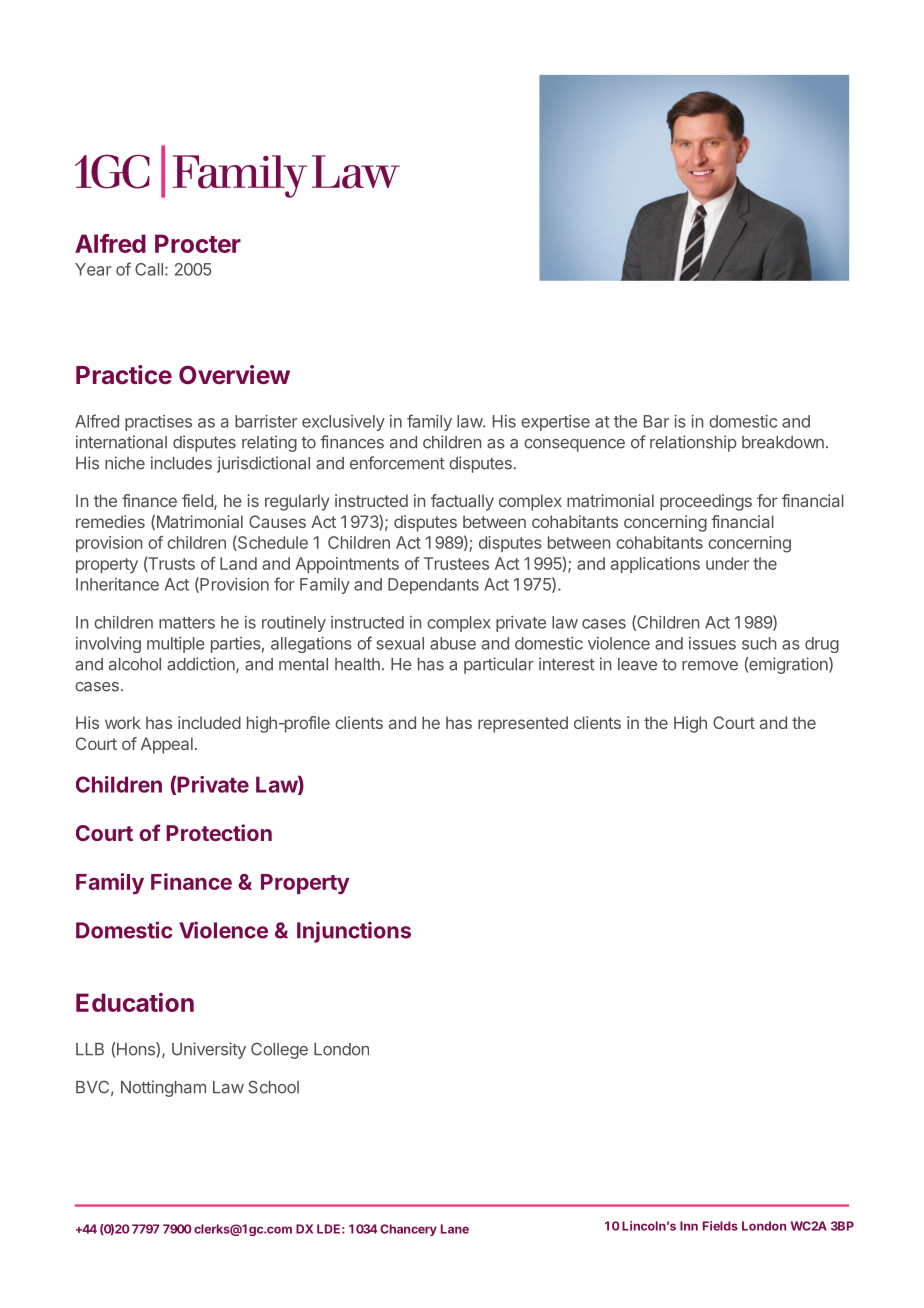 The height and width of the image is (1308, 924). What do you see at coordinates (163, 1088) in the image?
I see `Nottingham` at bounding box center [163, 1088].
